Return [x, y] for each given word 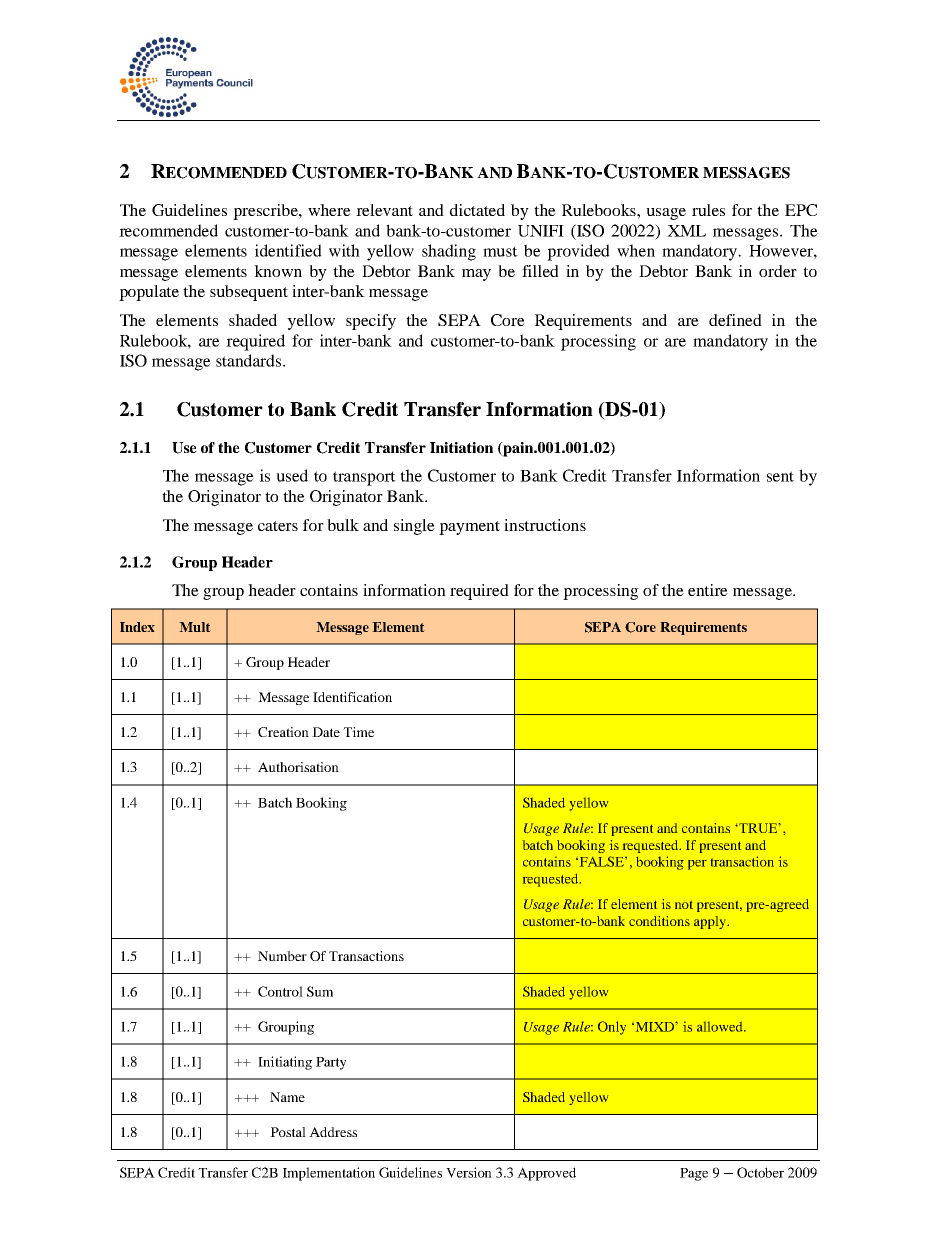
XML [686, 231]
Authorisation [298, 767]
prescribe [266, 212]
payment [469, 528]
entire [708, 590]
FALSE [602, 861]
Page [694, 1174]
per [697, 865]
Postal [288, 1132]
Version [469, 1172]
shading [449, 252]
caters [278, 526]
